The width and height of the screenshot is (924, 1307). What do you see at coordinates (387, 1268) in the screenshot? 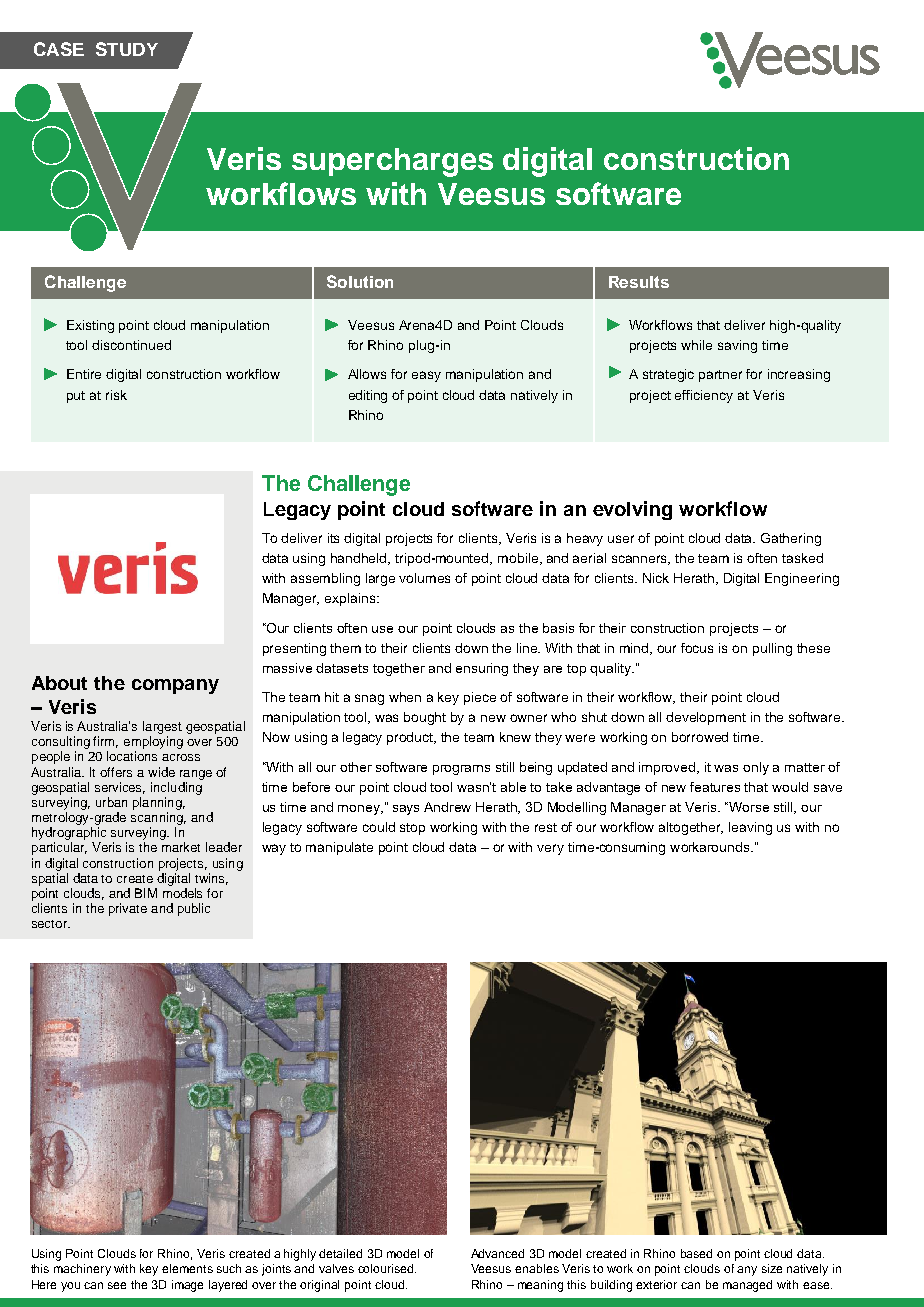
I see `colourised` at bounding box center [387, 1268].
